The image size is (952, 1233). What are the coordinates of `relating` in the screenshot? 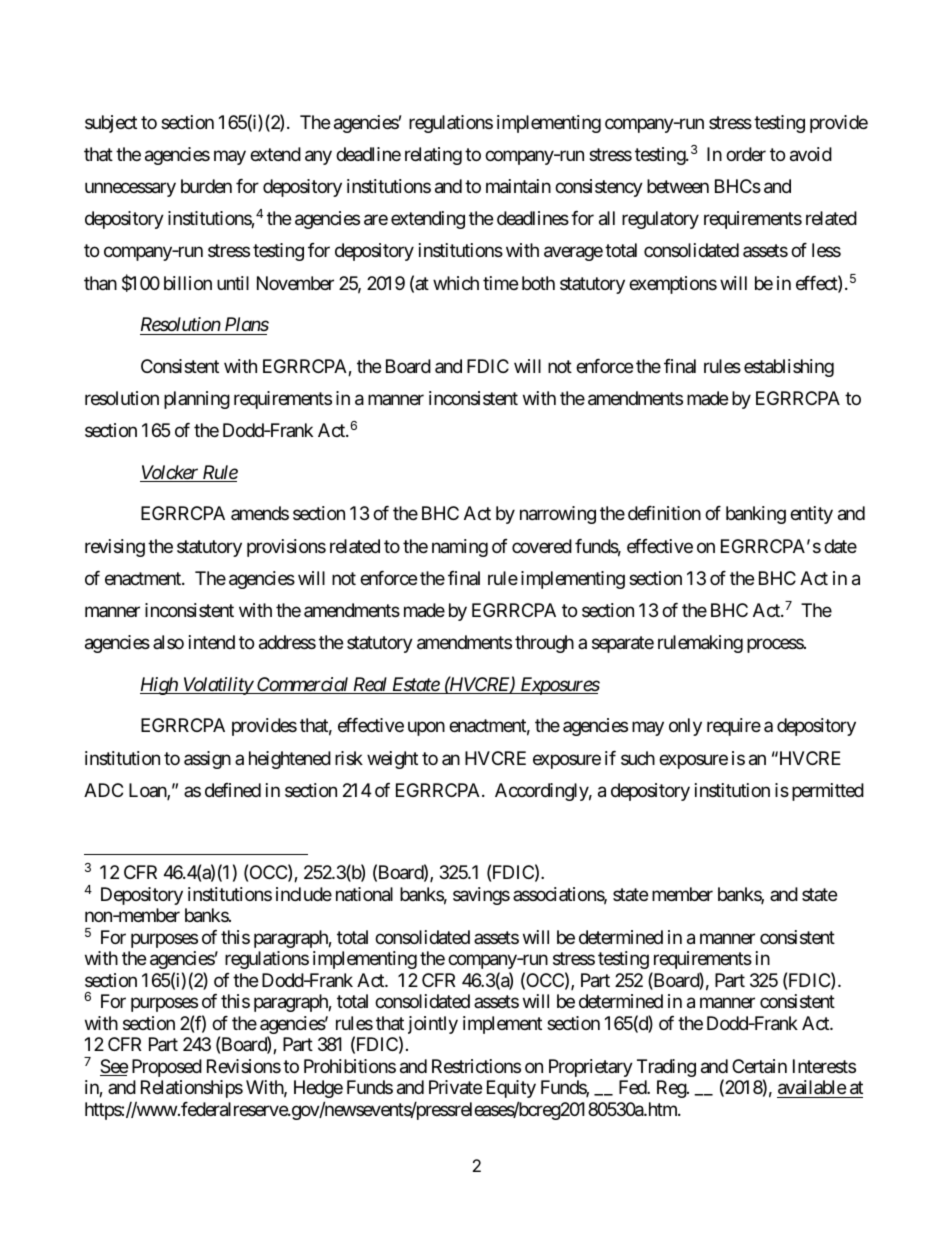 It's located at (433, 156).
